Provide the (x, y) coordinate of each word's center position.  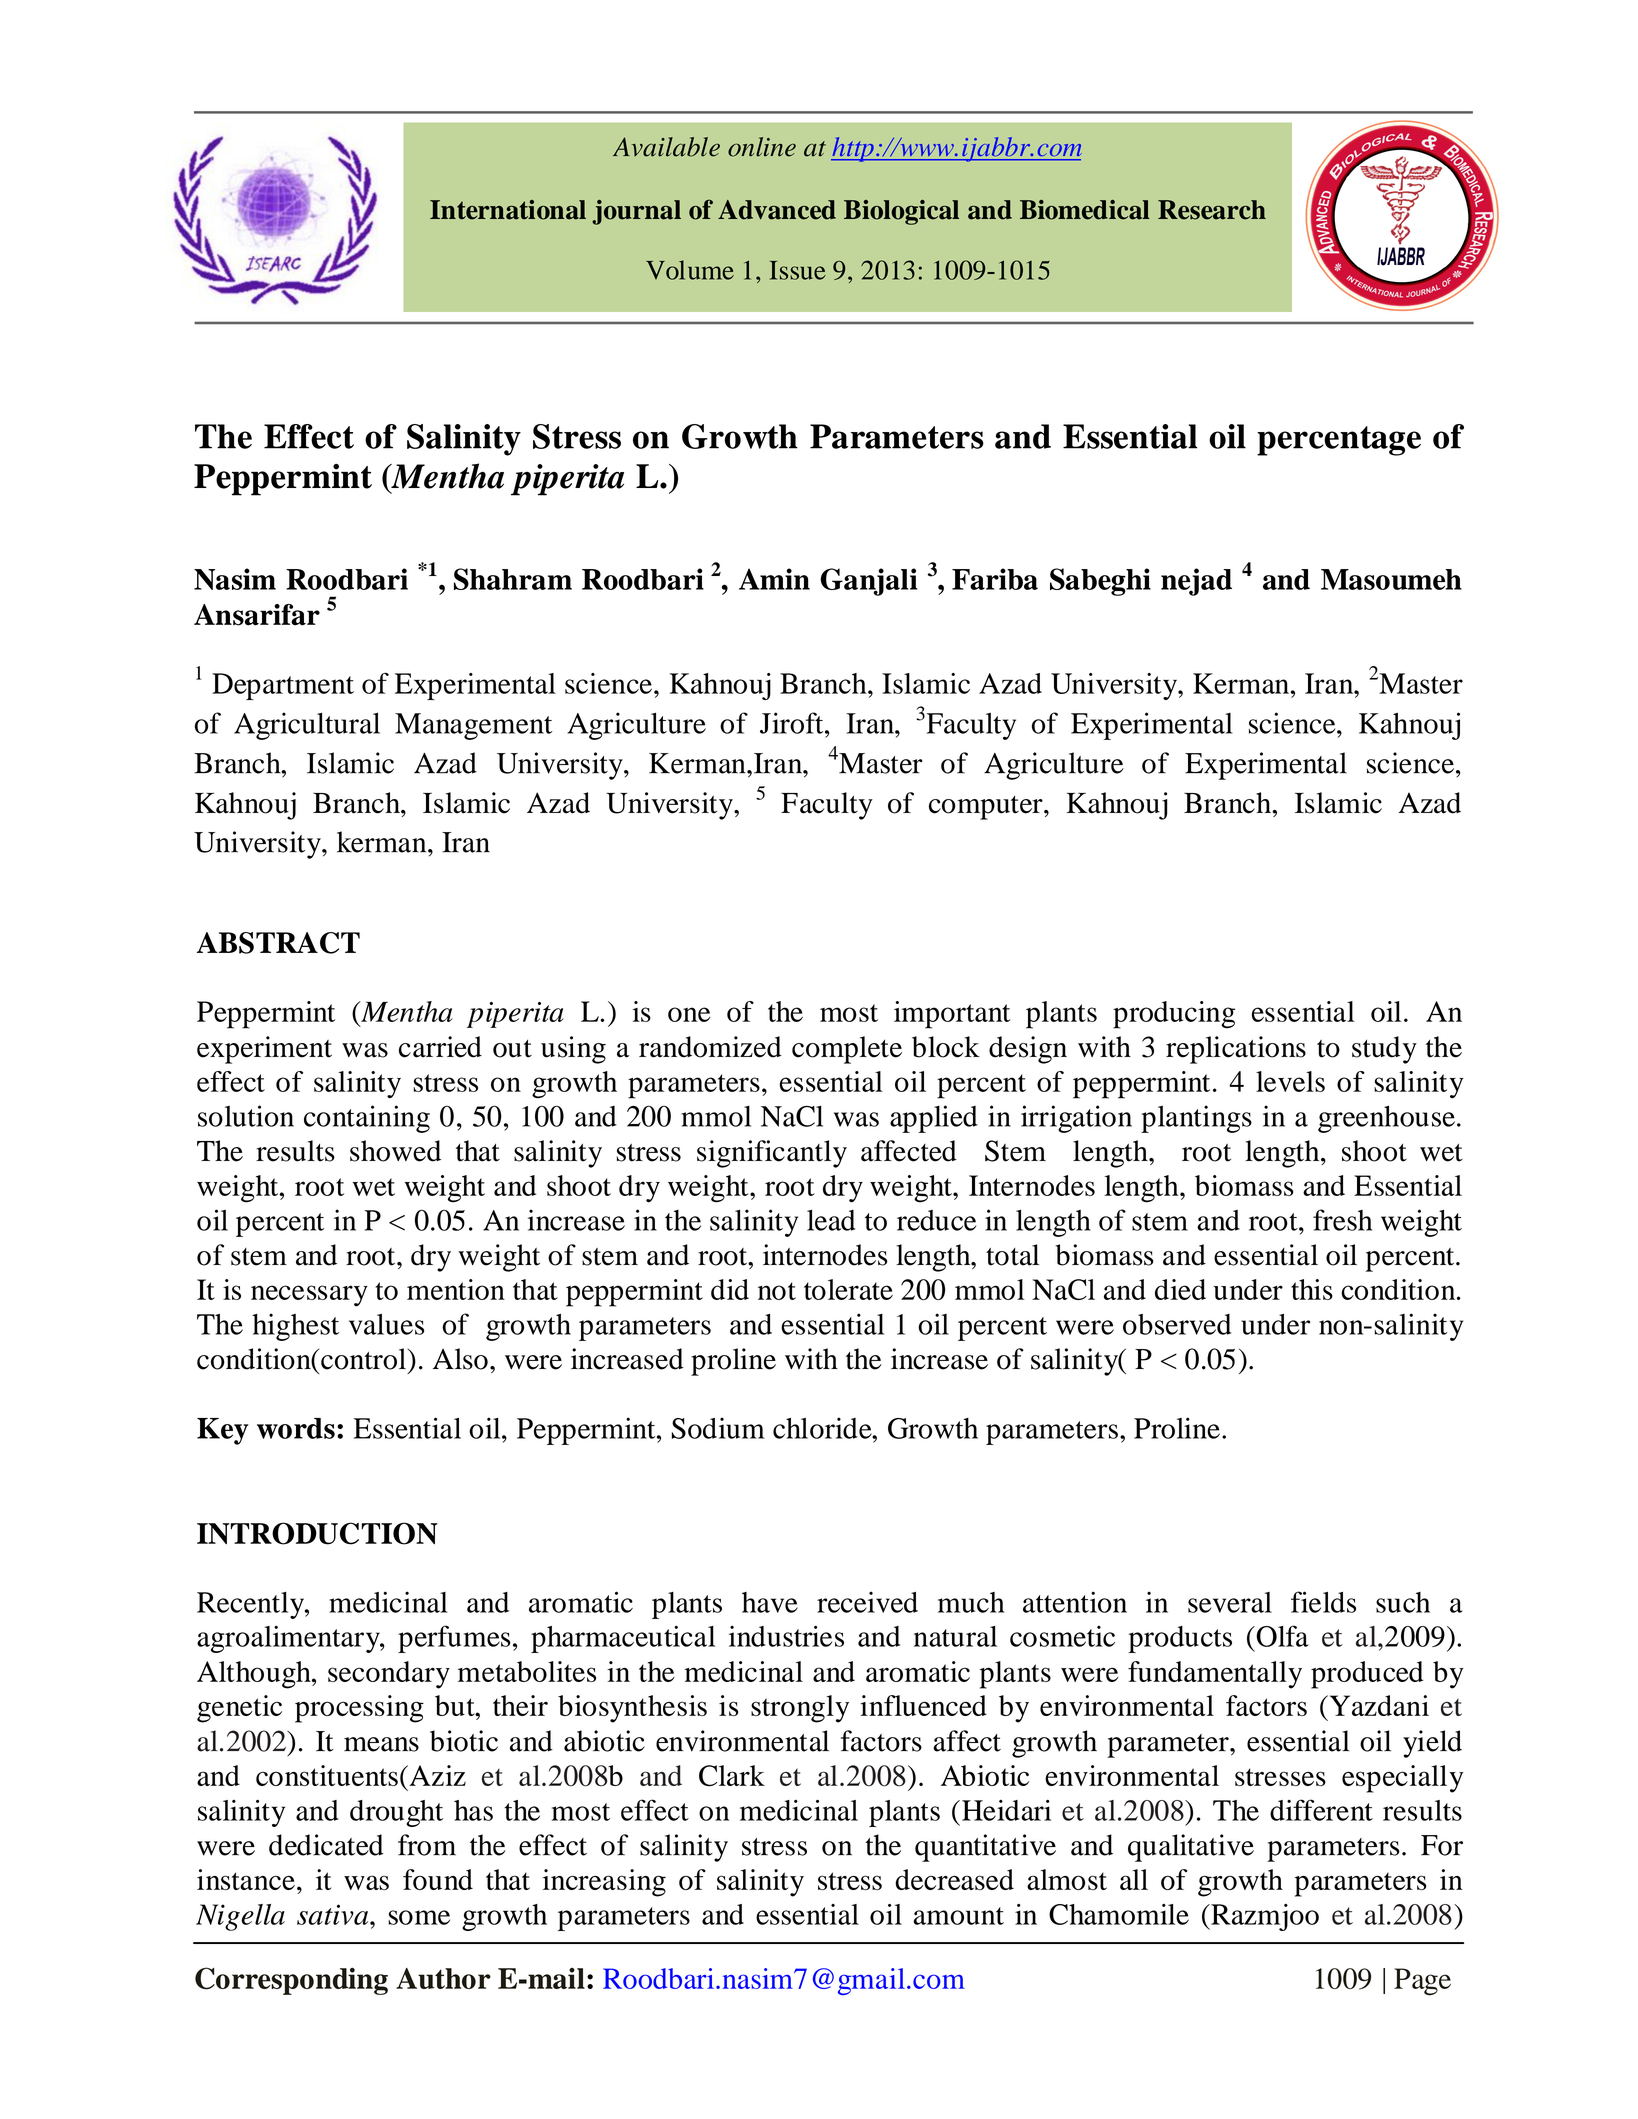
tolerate (848, 1289)
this (1312, 1289)
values (386, 1324)
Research (1212, 210)
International (508, 210)
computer (987, 808)
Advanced (777, 210)
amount (958, 1916)
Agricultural (307, 726)
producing (1174, 1015)
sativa (334, 1914)
